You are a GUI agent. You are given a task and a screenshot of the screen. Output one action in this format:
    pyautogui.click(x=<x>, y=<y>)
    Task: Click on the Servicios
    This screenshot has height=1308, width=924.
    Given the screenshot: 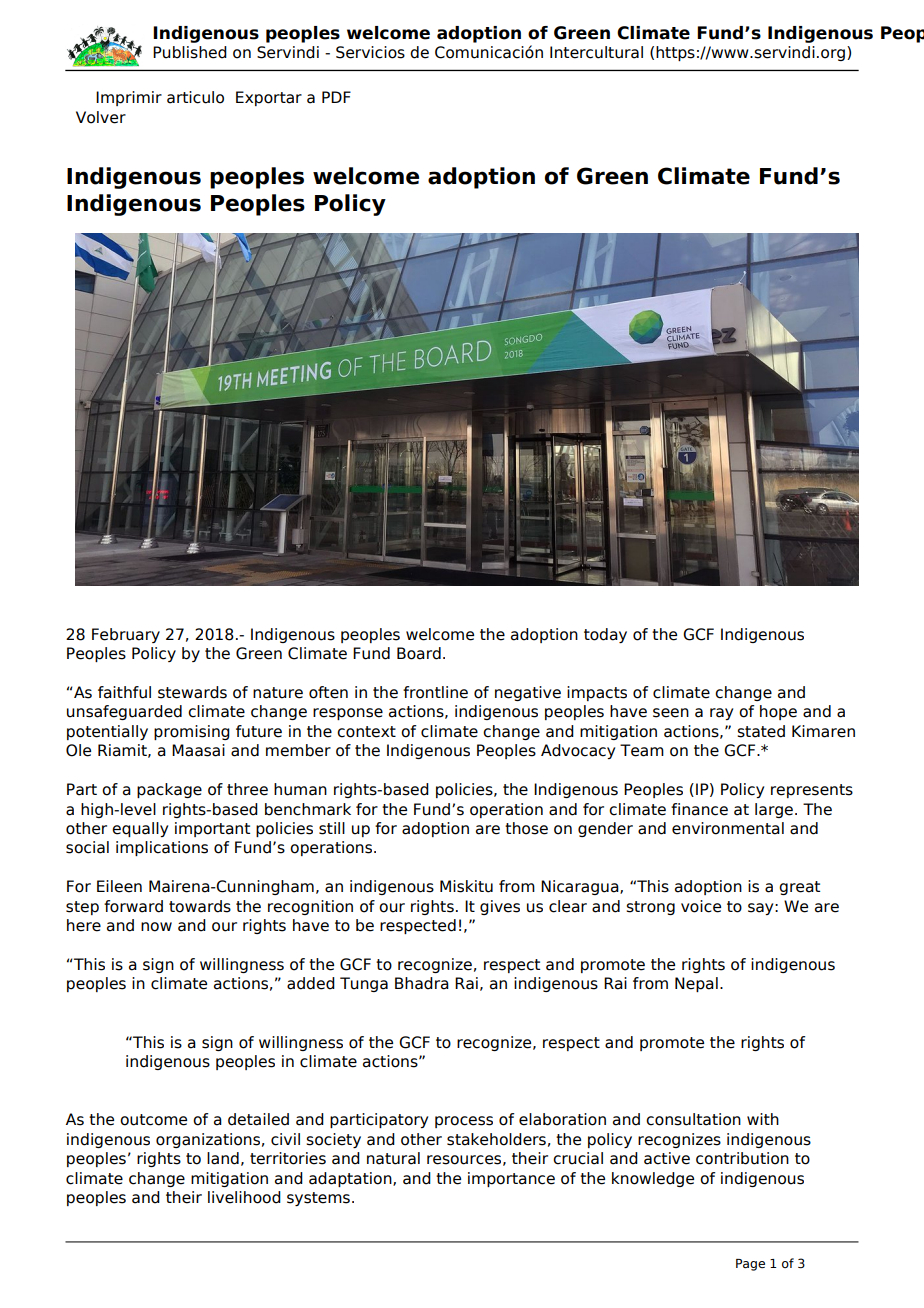 What is the action you would take?
    pyautogui.click(x=370, y=52)
